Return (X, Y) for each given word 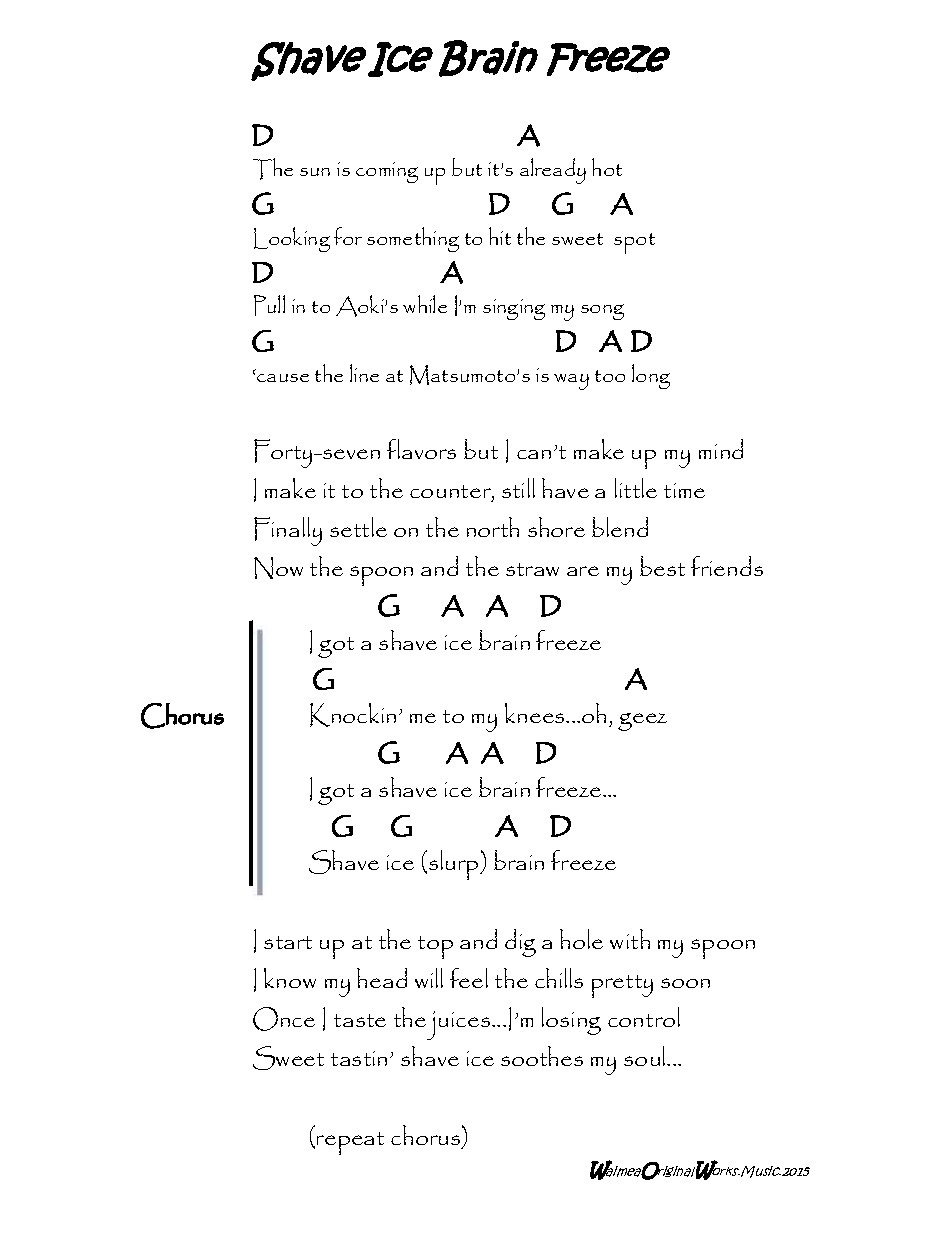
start (288, 942)
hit (500, 236)
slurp (455, 865)
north (493, 527)
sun (315, 172)
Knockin (353, 715)
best (662, 566)
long (651, 376)
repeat (350, 1143)
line (364, 373)
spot (634, 243)
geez (642, 722)
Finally (288, 531)
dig (520, 943)
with (630, 939)
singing (514, 309)
